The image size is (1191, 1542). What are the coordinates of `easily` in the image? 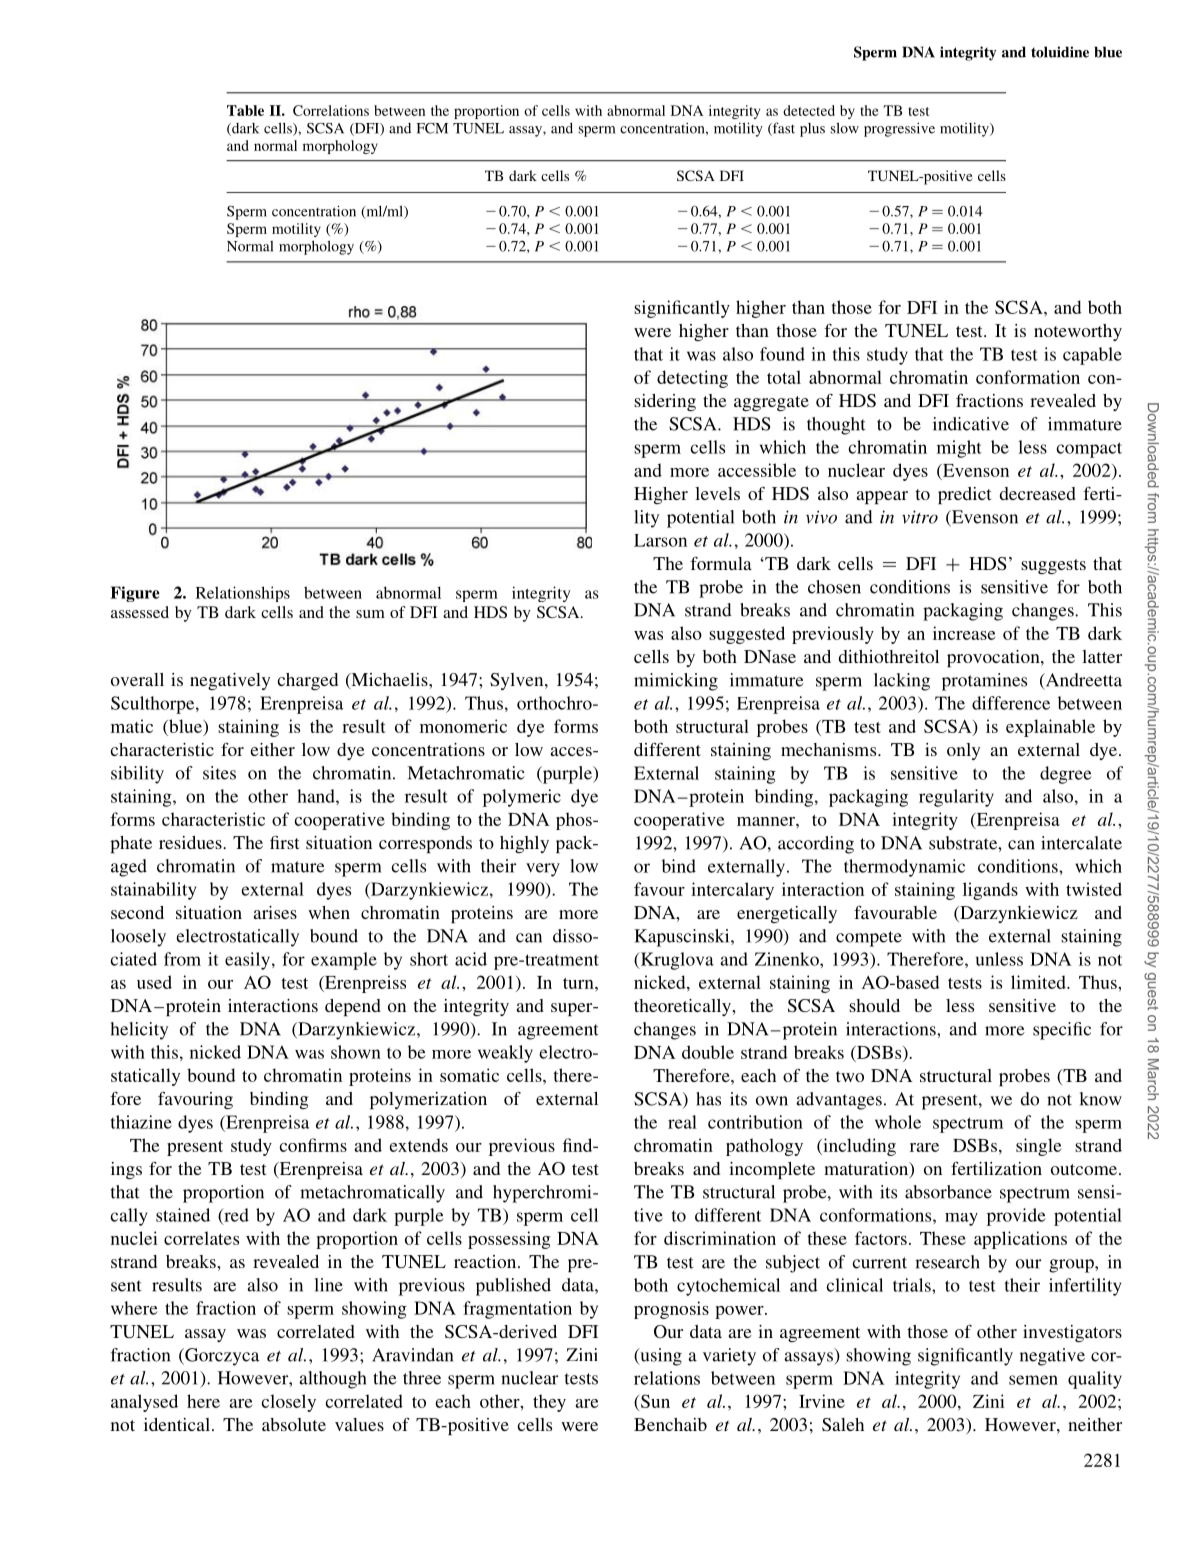 It's located at (247, 961).
